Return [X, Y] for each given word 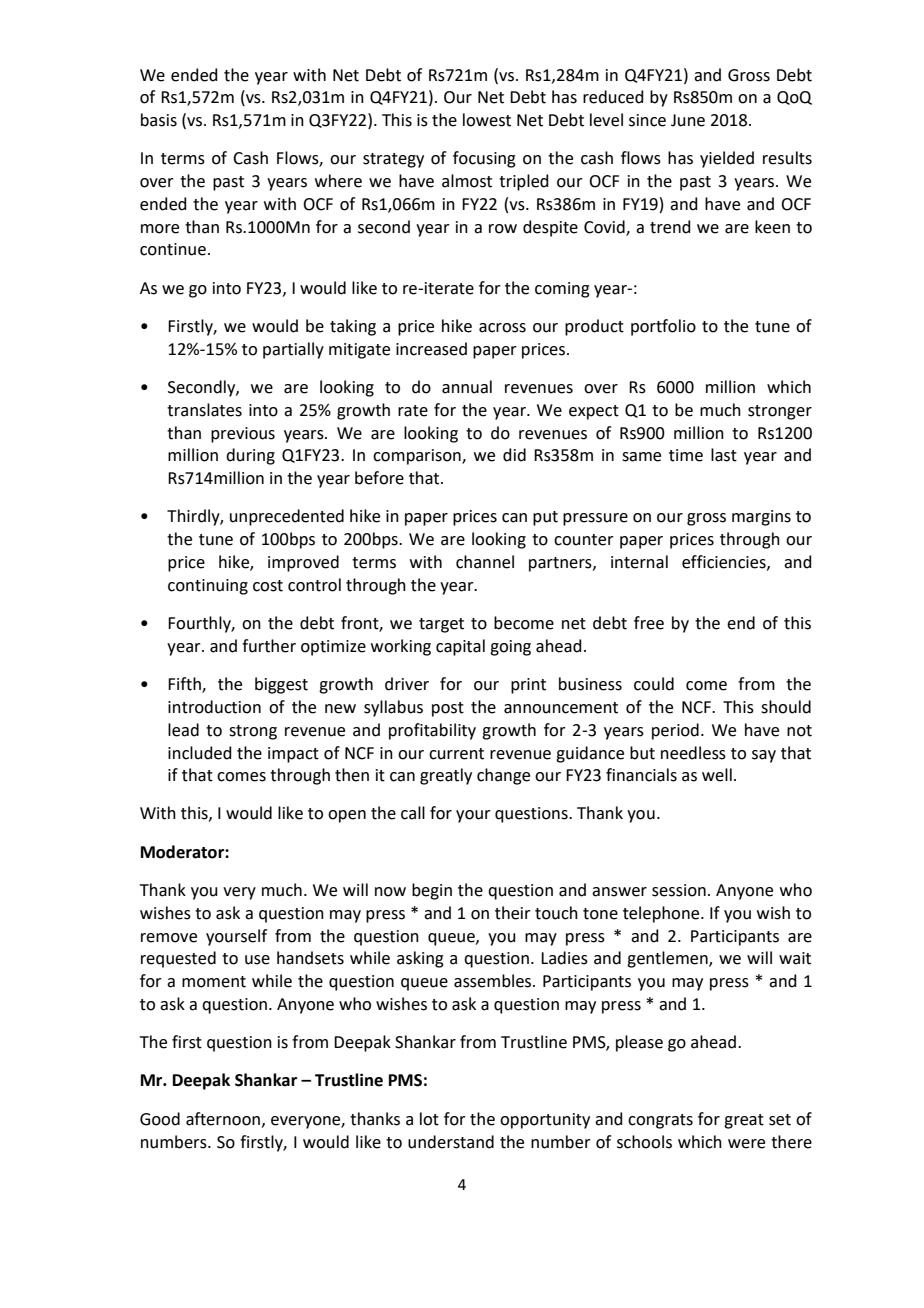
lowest [487, 120]
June [688, 120]
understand [451, 1142]
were [746, 1144]
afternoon [223, 1119]
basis [159, 120]
